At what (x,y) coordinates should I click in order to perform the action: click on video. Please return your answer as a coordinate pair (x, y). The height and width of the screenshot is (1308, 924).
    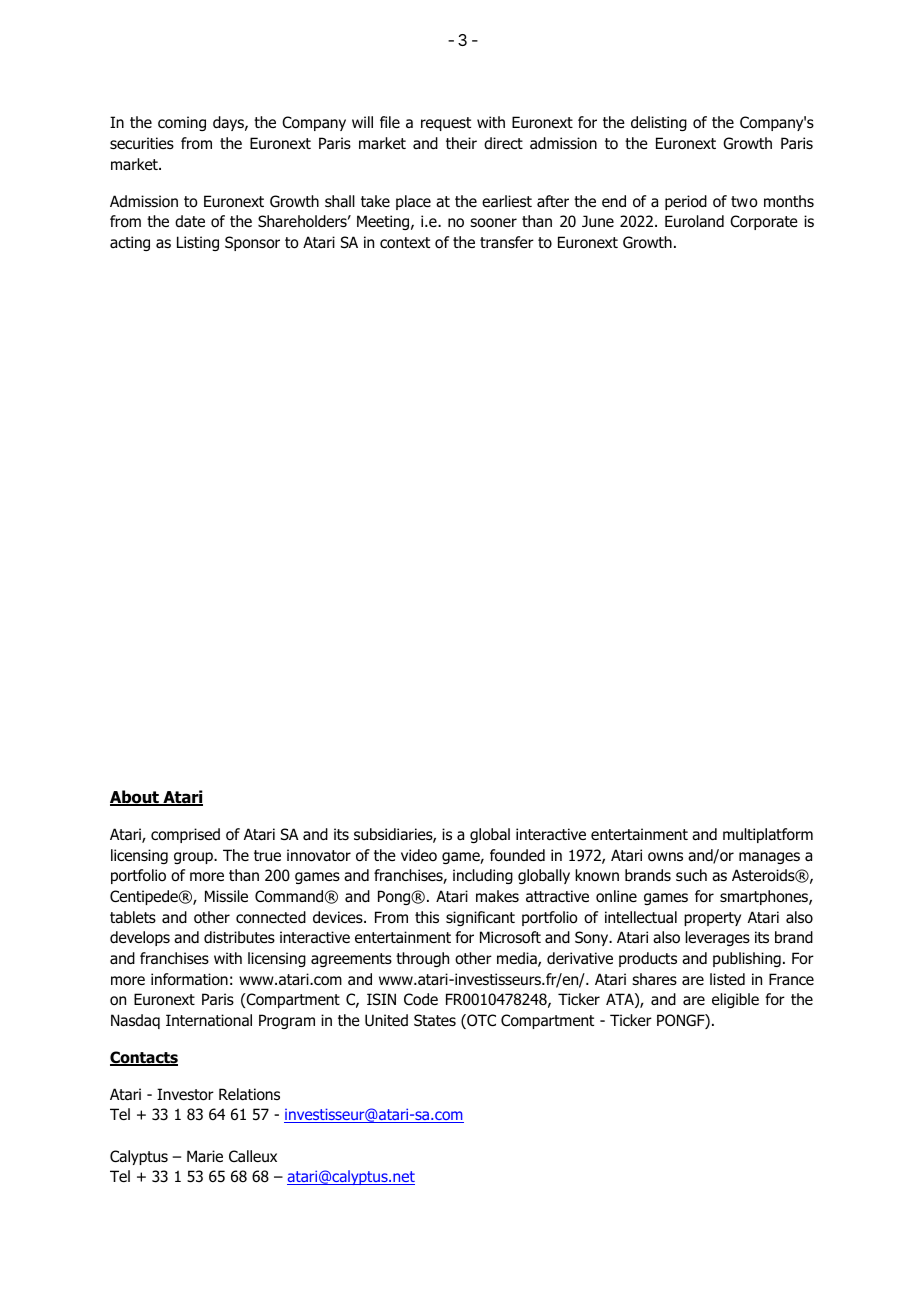
    Looking at the image, I should click on (419, 855).
